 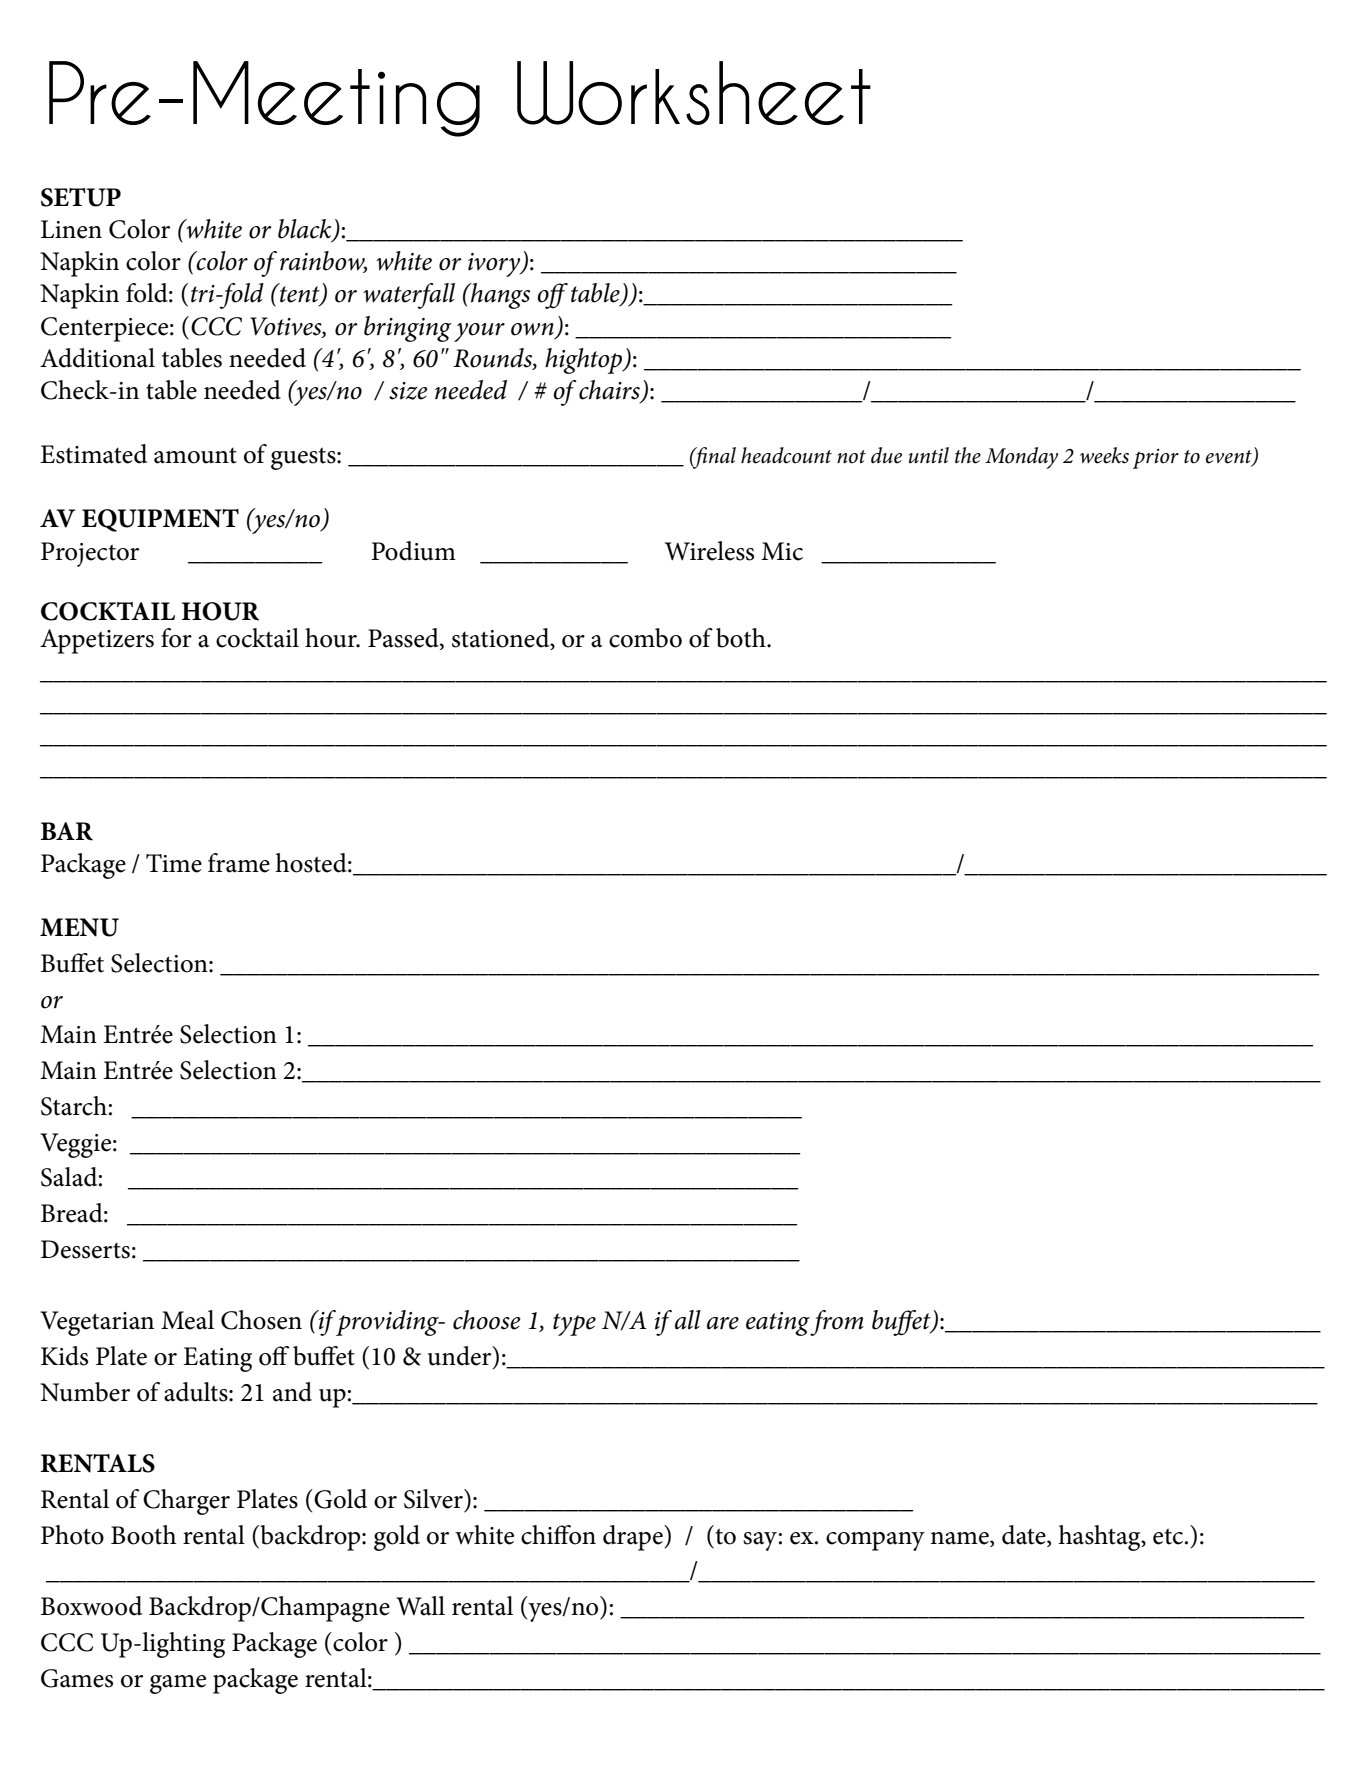 I want to click on both, so click(x=742, y=638).
